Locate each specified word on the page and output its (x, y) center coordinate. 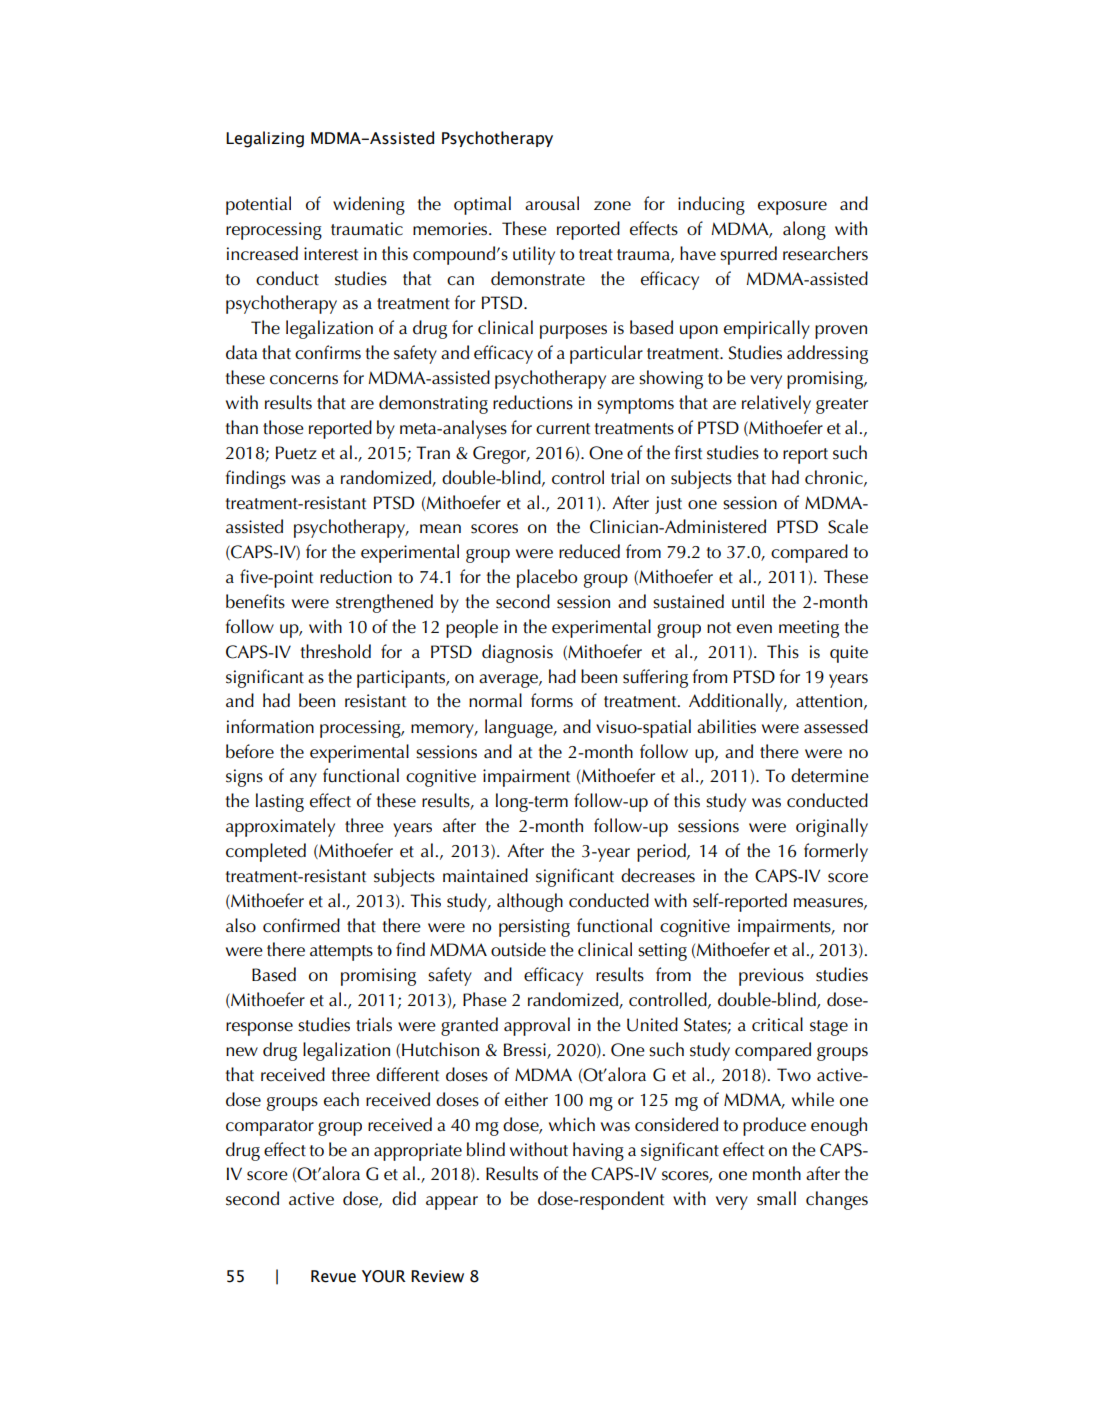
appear (452, 1203)
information (270, 726)
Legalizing (265, 139)
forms (552, 700)
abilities (726, 726)
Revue (333, 1276)
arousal (552, 203)
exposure (792, 208)
